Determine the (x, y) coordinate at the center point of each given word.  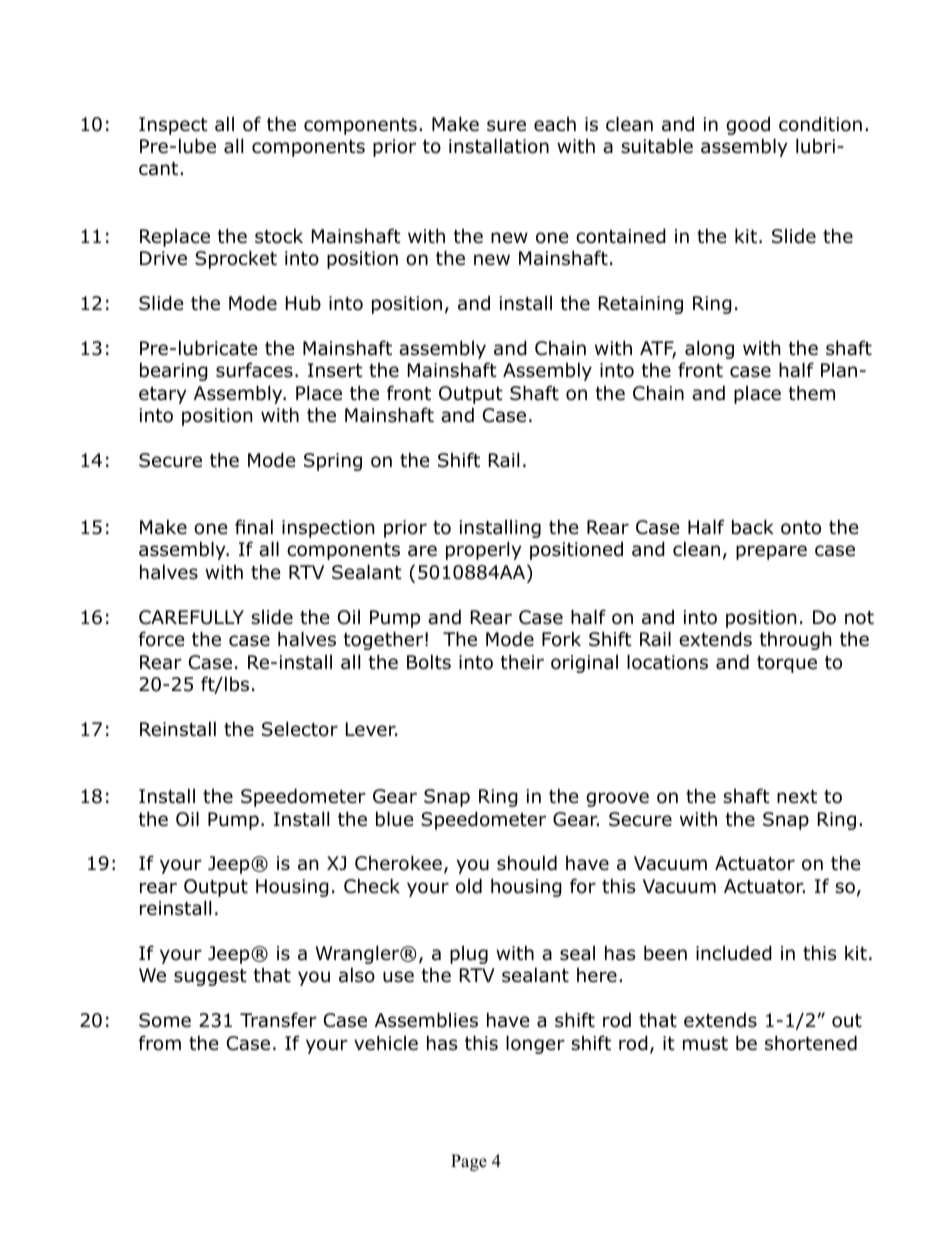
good (748, 125)
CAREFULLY (191, 617)
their (522, 662)
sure (506, 126)
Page (469, 1162)
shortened (811, 1043)
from (160, 1043)
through (795, 640)
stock (279, 236)
